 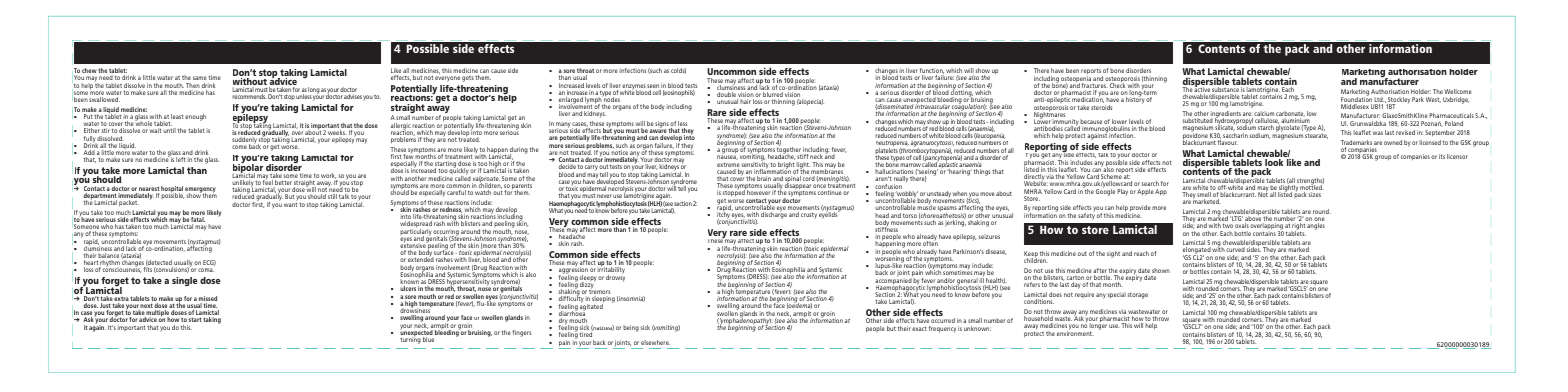 What do you see at coordinates (518, 151) in the image?
I see `during` at bounding box center [518, 151].
